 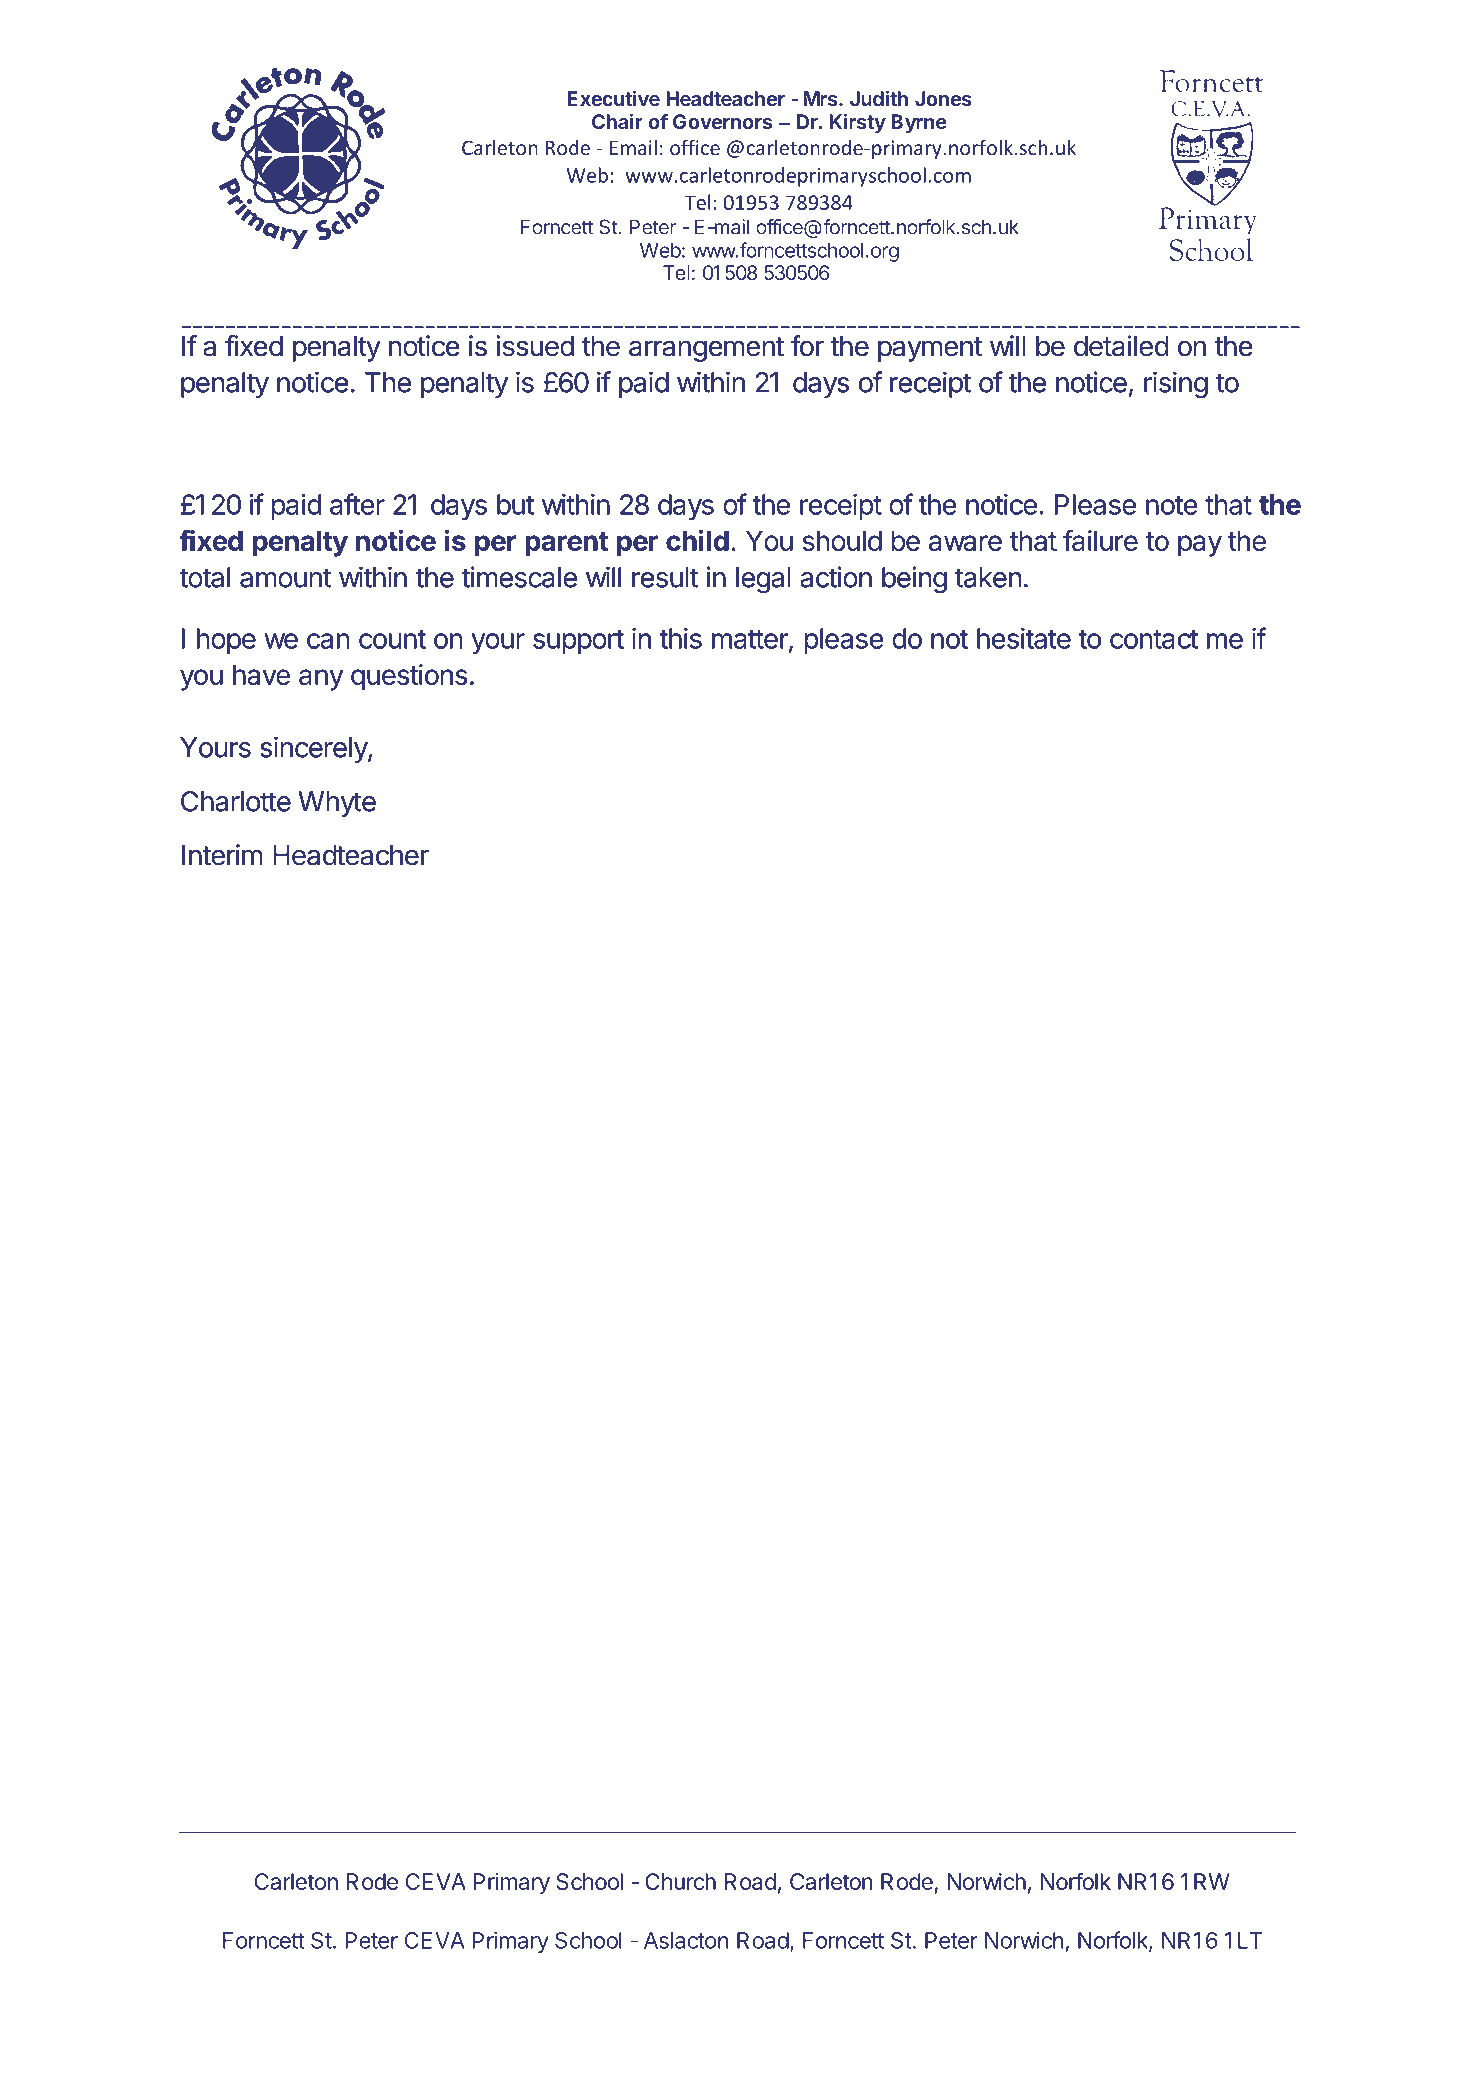 I want to click on Whyte, so click(x=337, y=804).
